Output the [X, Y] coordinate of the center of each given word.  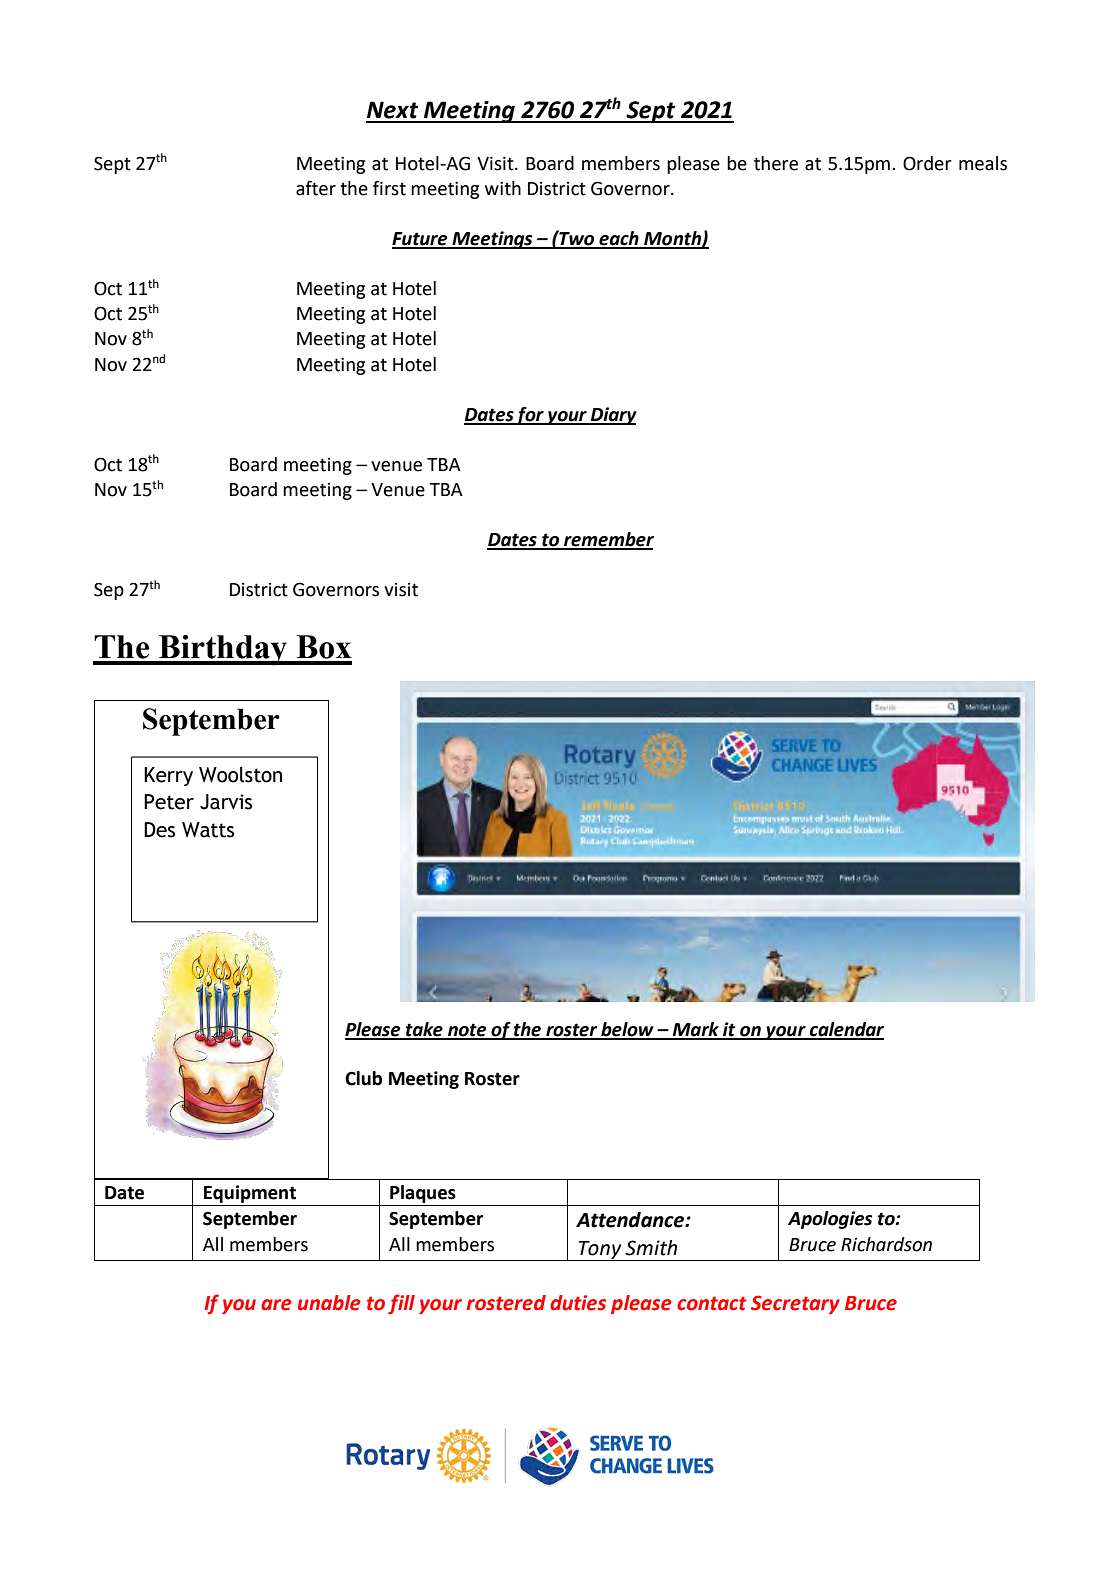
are [276, 1305]
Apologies [830, 1220]
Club [363, 1078]
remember [608, 540]
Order [927, 163]
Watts [208, 830]
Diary [613, 416]
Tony [600, 1251]
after [316, 188]
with [503, 188]
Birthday [223, 650]
